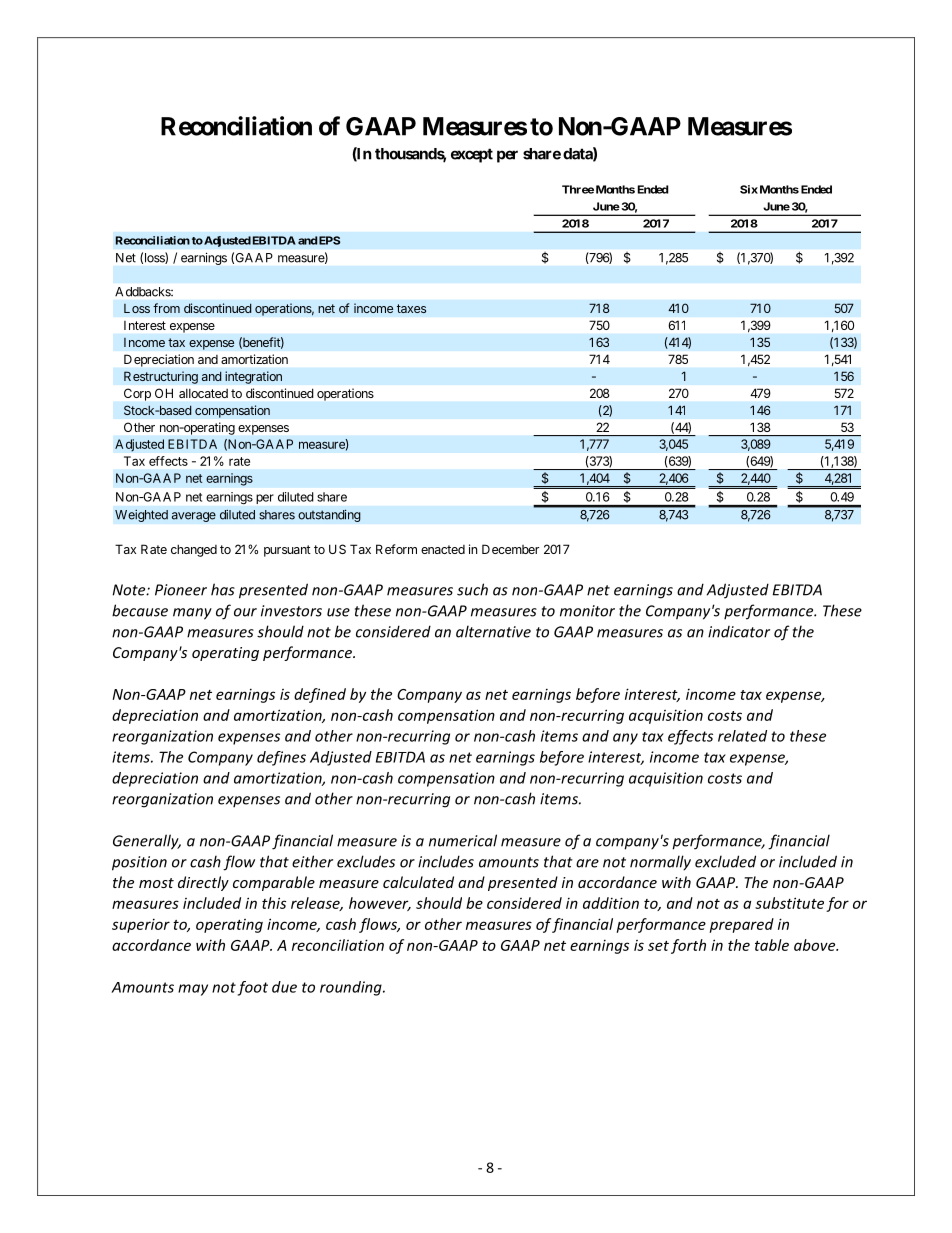  What do you see at coordinates (411, 308) in the document?
I see `taxes` at bounding box center [411, 308].
